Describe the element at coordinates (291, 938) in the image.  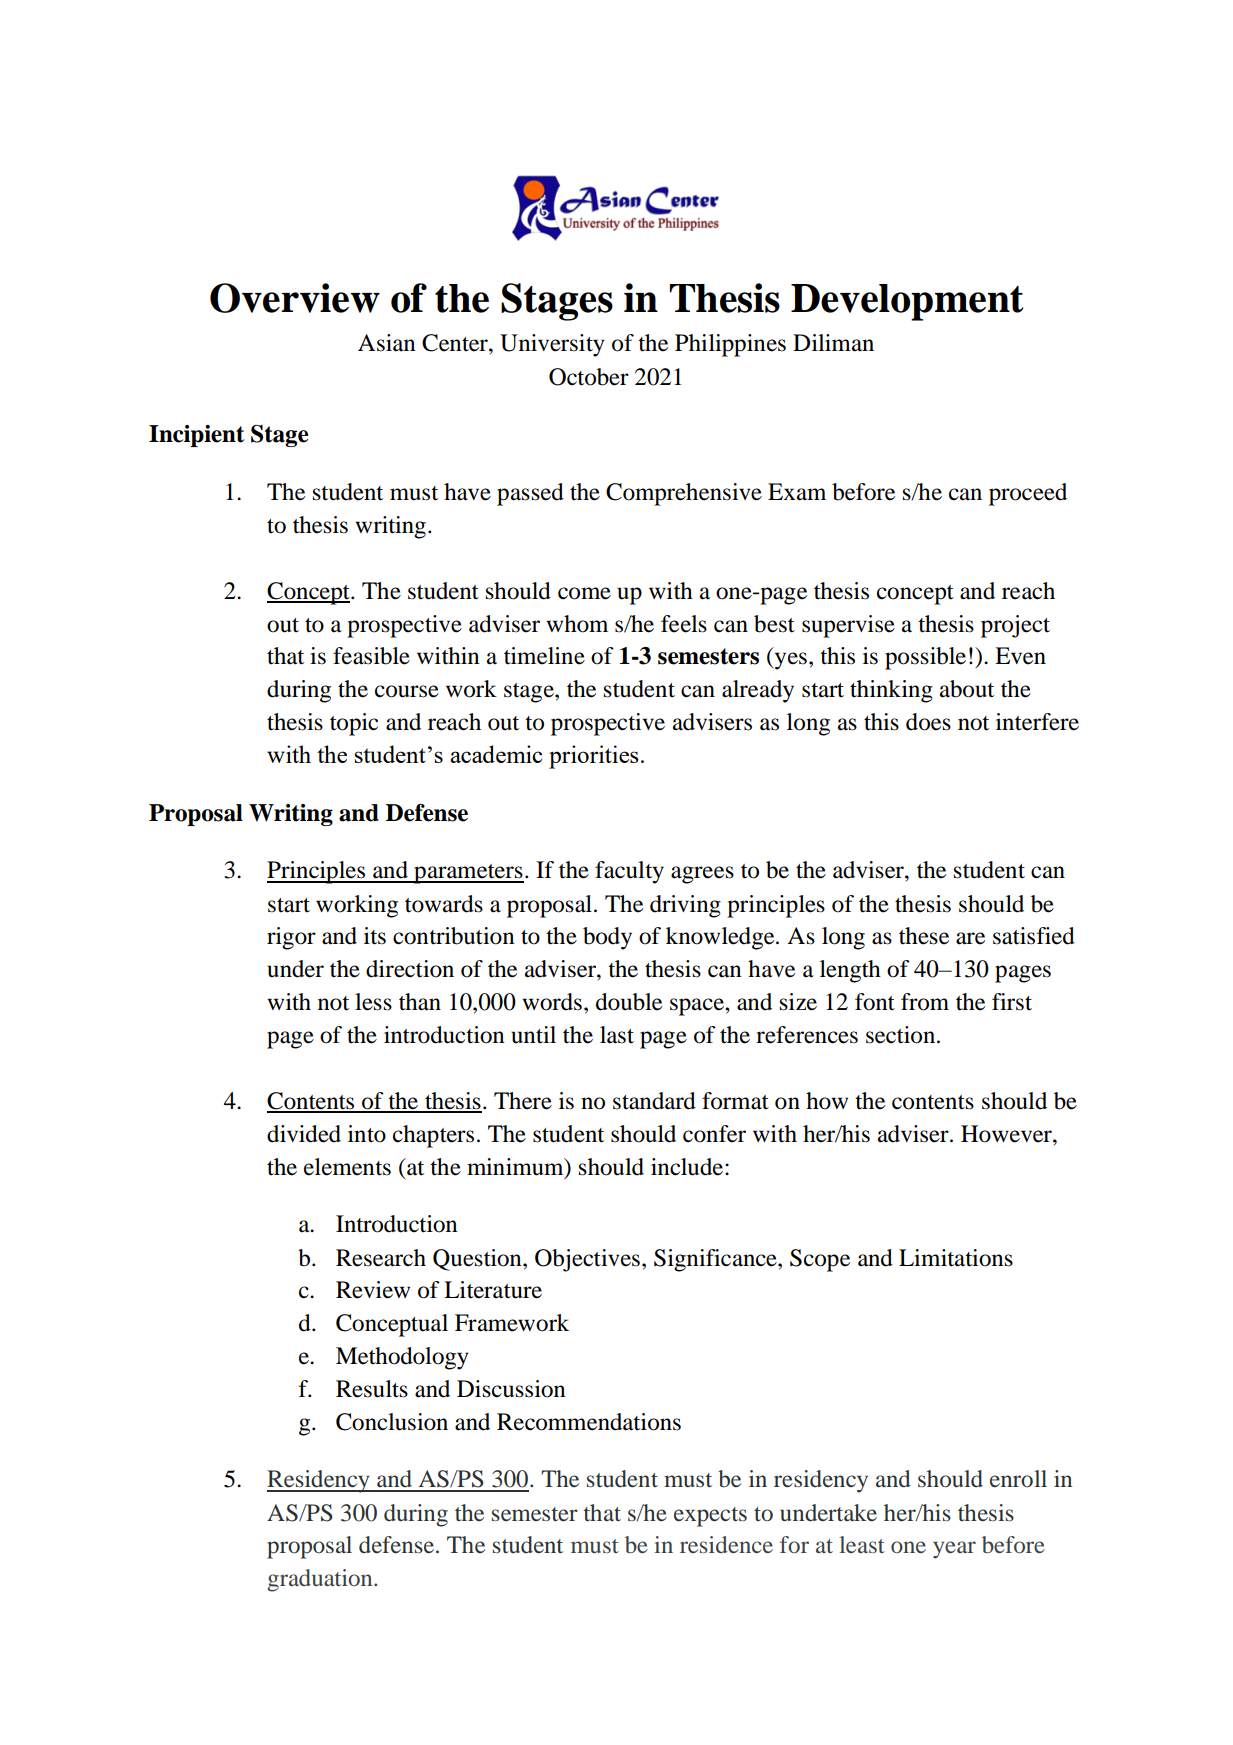
I see `rigor` at that location.
